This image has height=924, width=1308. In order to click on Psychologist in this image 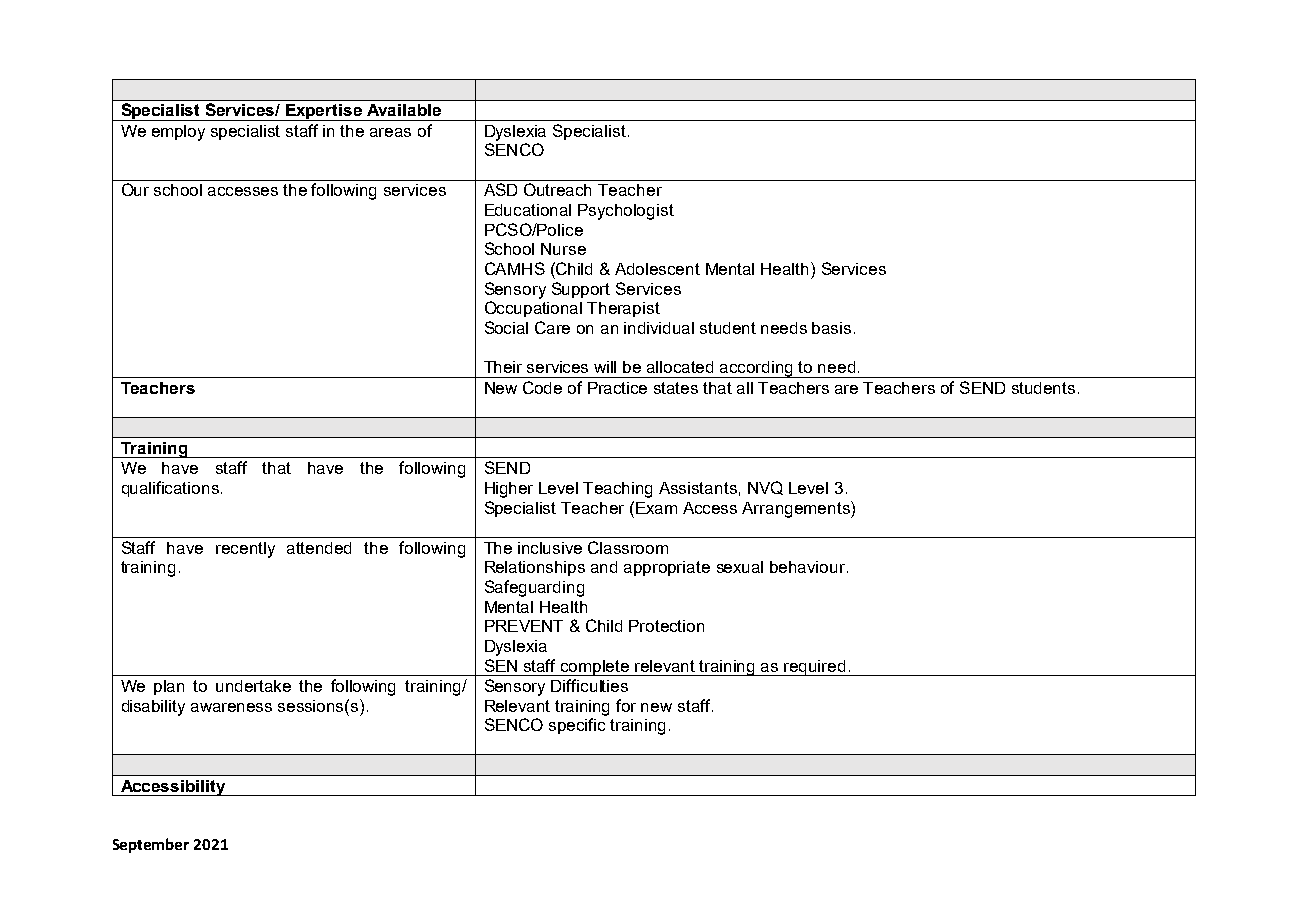, I will do `click(626, 212)`.
